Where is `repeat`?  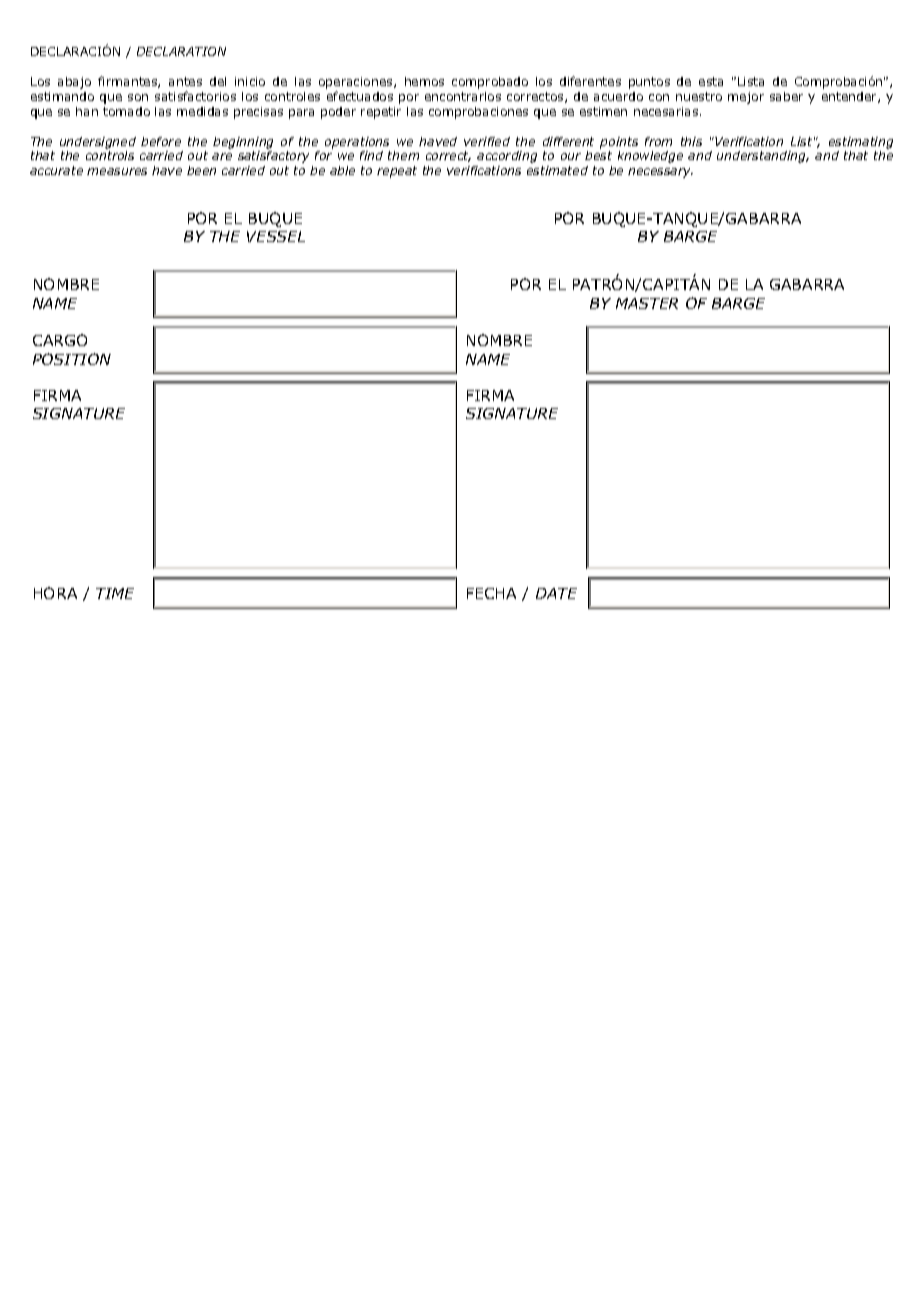
repeat is located at coordinates (397, 172).
